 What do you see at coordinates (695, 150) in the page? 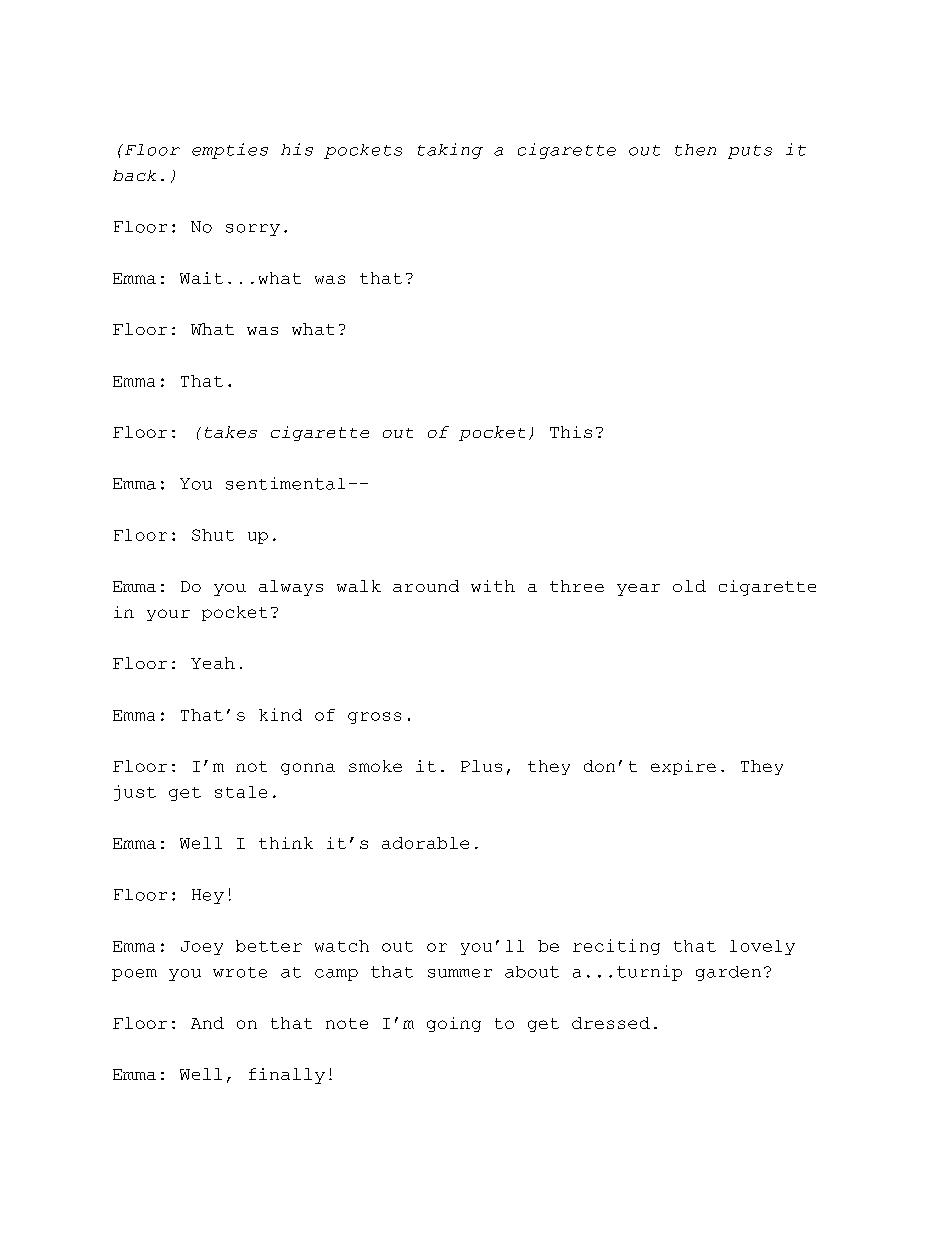
I see `then` at bounding box center [695, 150].
